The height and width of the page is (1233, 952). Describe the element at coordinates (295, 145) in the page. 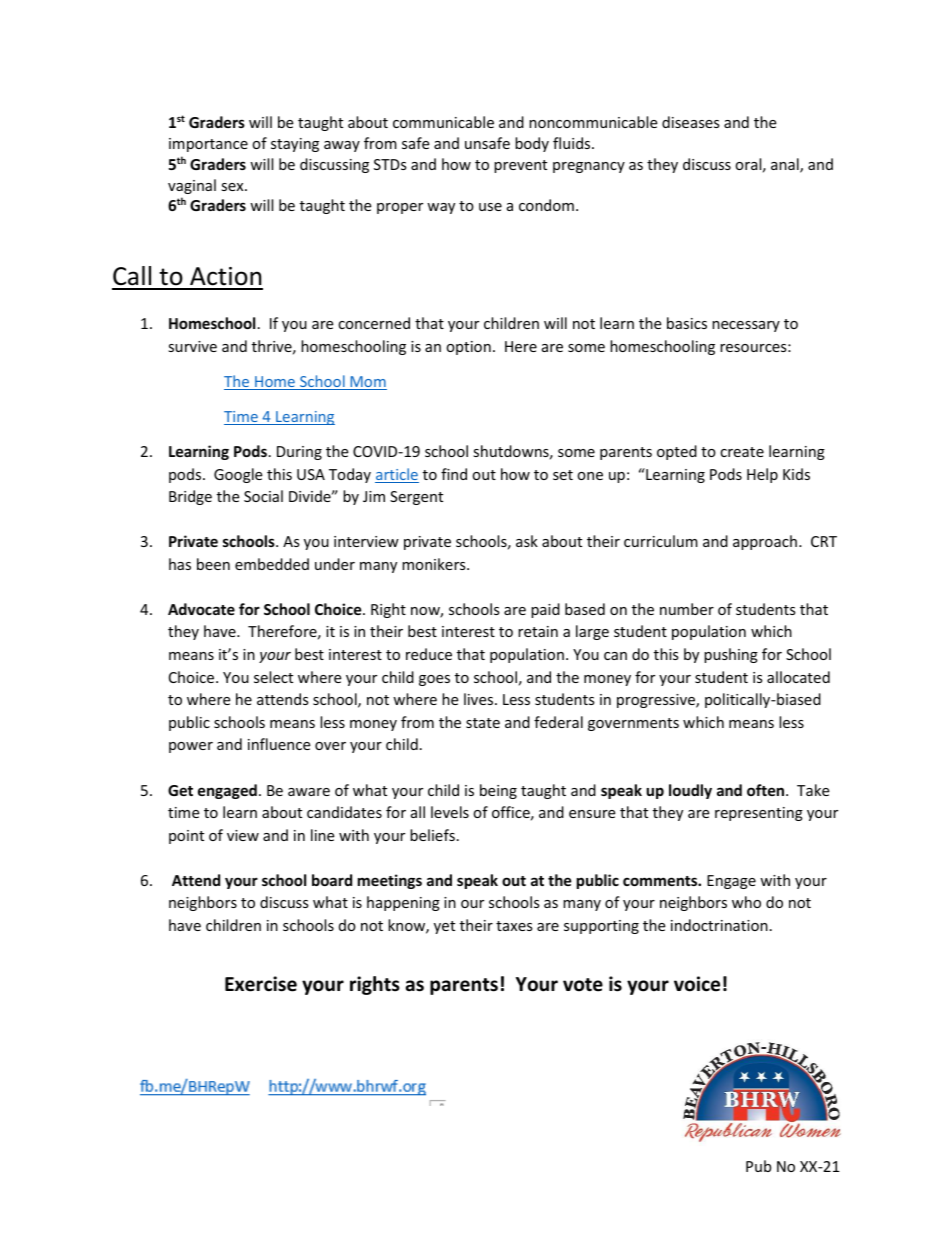

I see `staying` at that location.
